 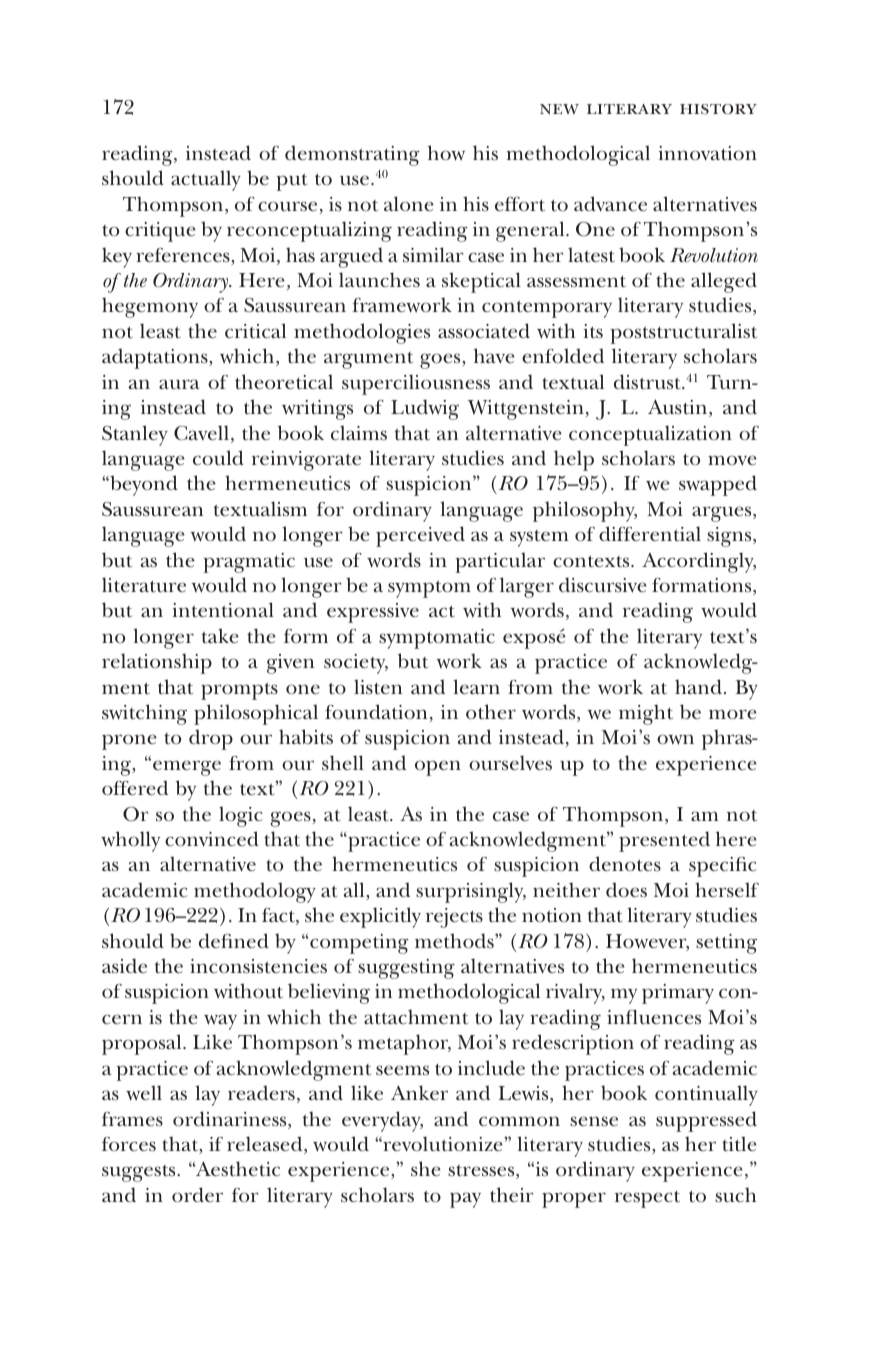 What do you see at coordinates (179, 384) in the image?
I see `aura` at bounding box center [179, 384].
